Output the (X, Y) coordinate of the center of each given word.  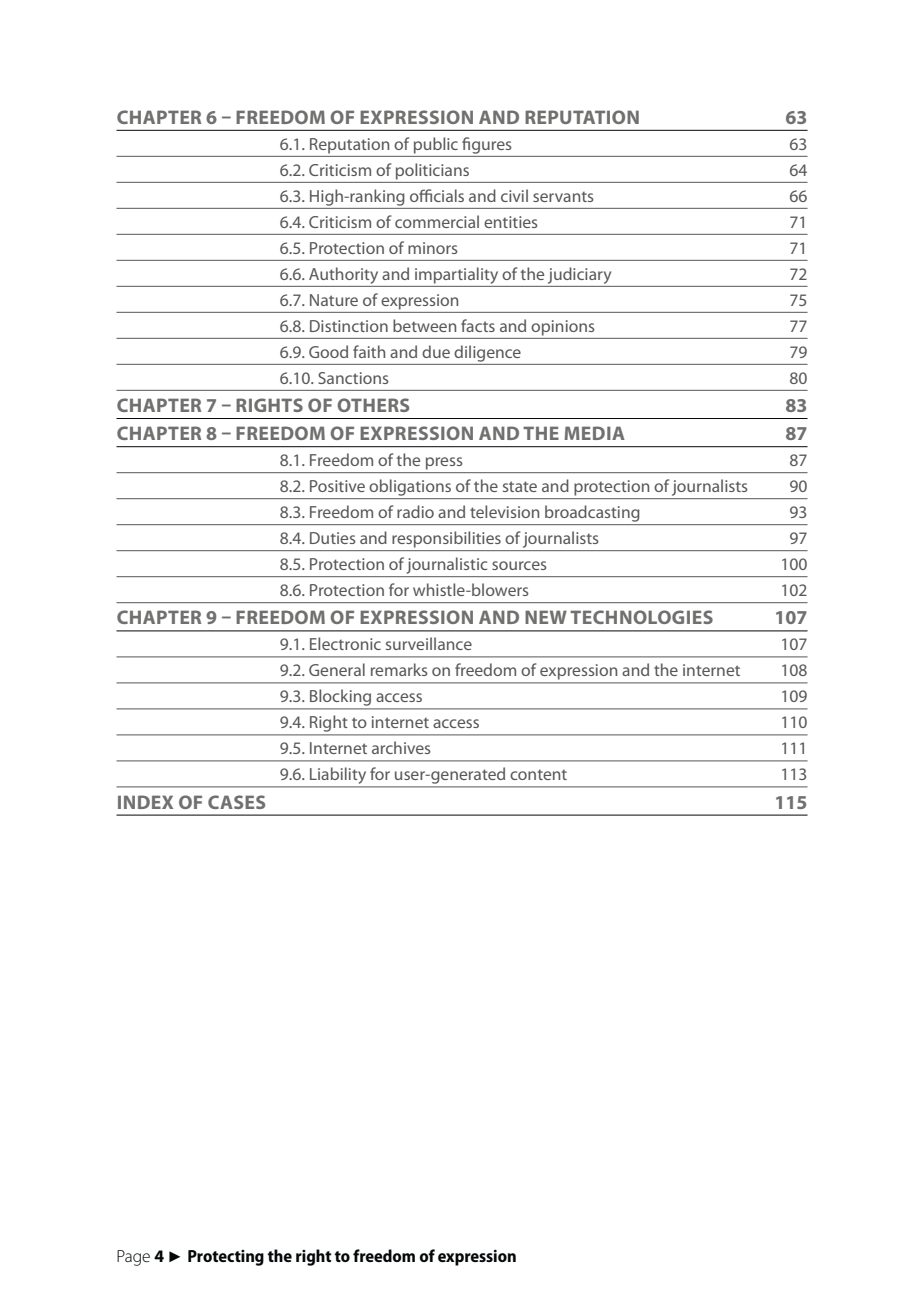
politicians (432, 171)
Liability (338, 777)
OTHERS (373, 405)
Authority (343, 275)
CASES (236, 802)
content (538, 775)
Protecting (226, 1258)
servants (563, 197)
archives (401, 747)
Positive (337, 486)
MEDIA (594, 433)
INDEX (145, 802)
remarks (399, 669)
